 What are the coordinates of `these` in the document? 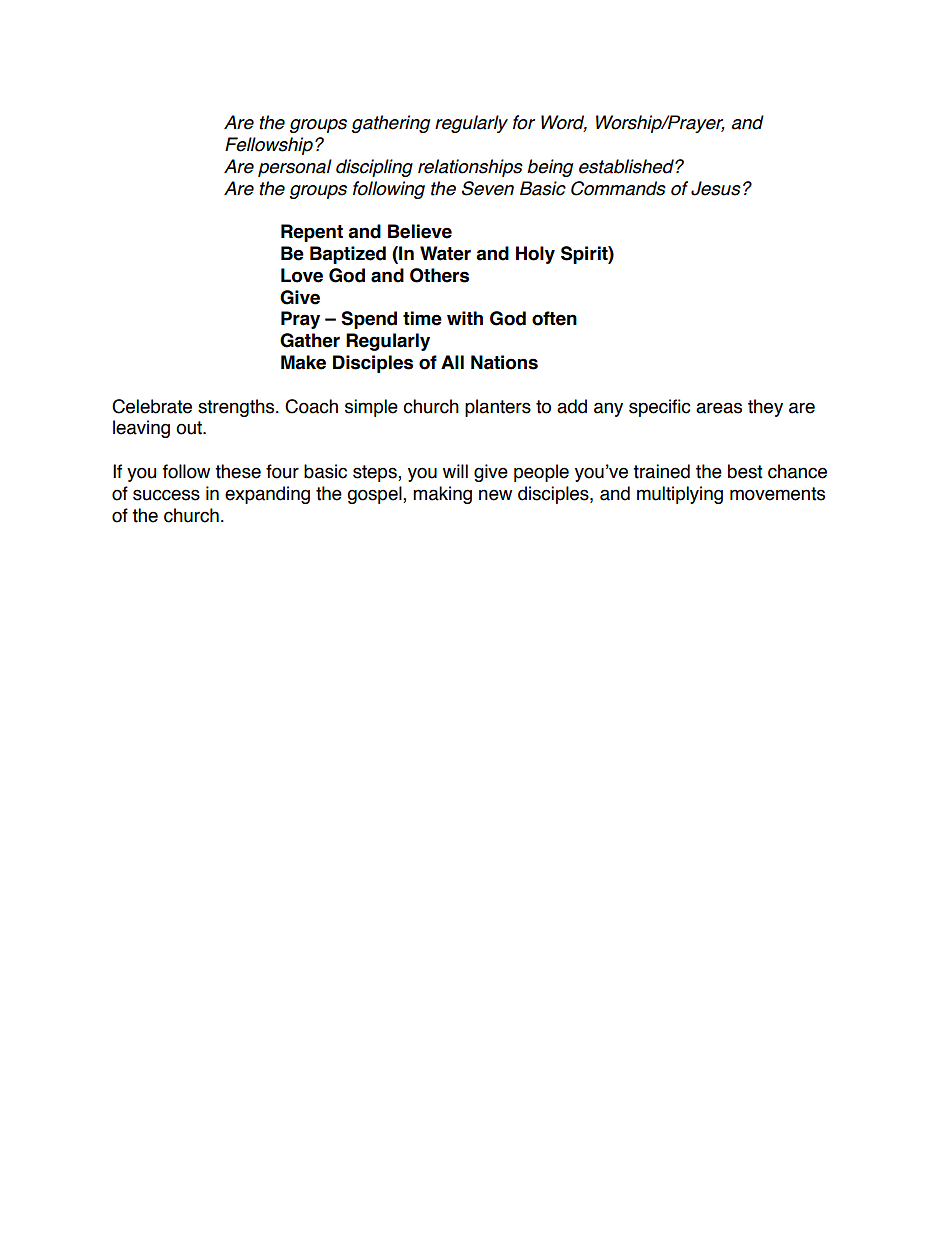 It's located at (238, 471).
